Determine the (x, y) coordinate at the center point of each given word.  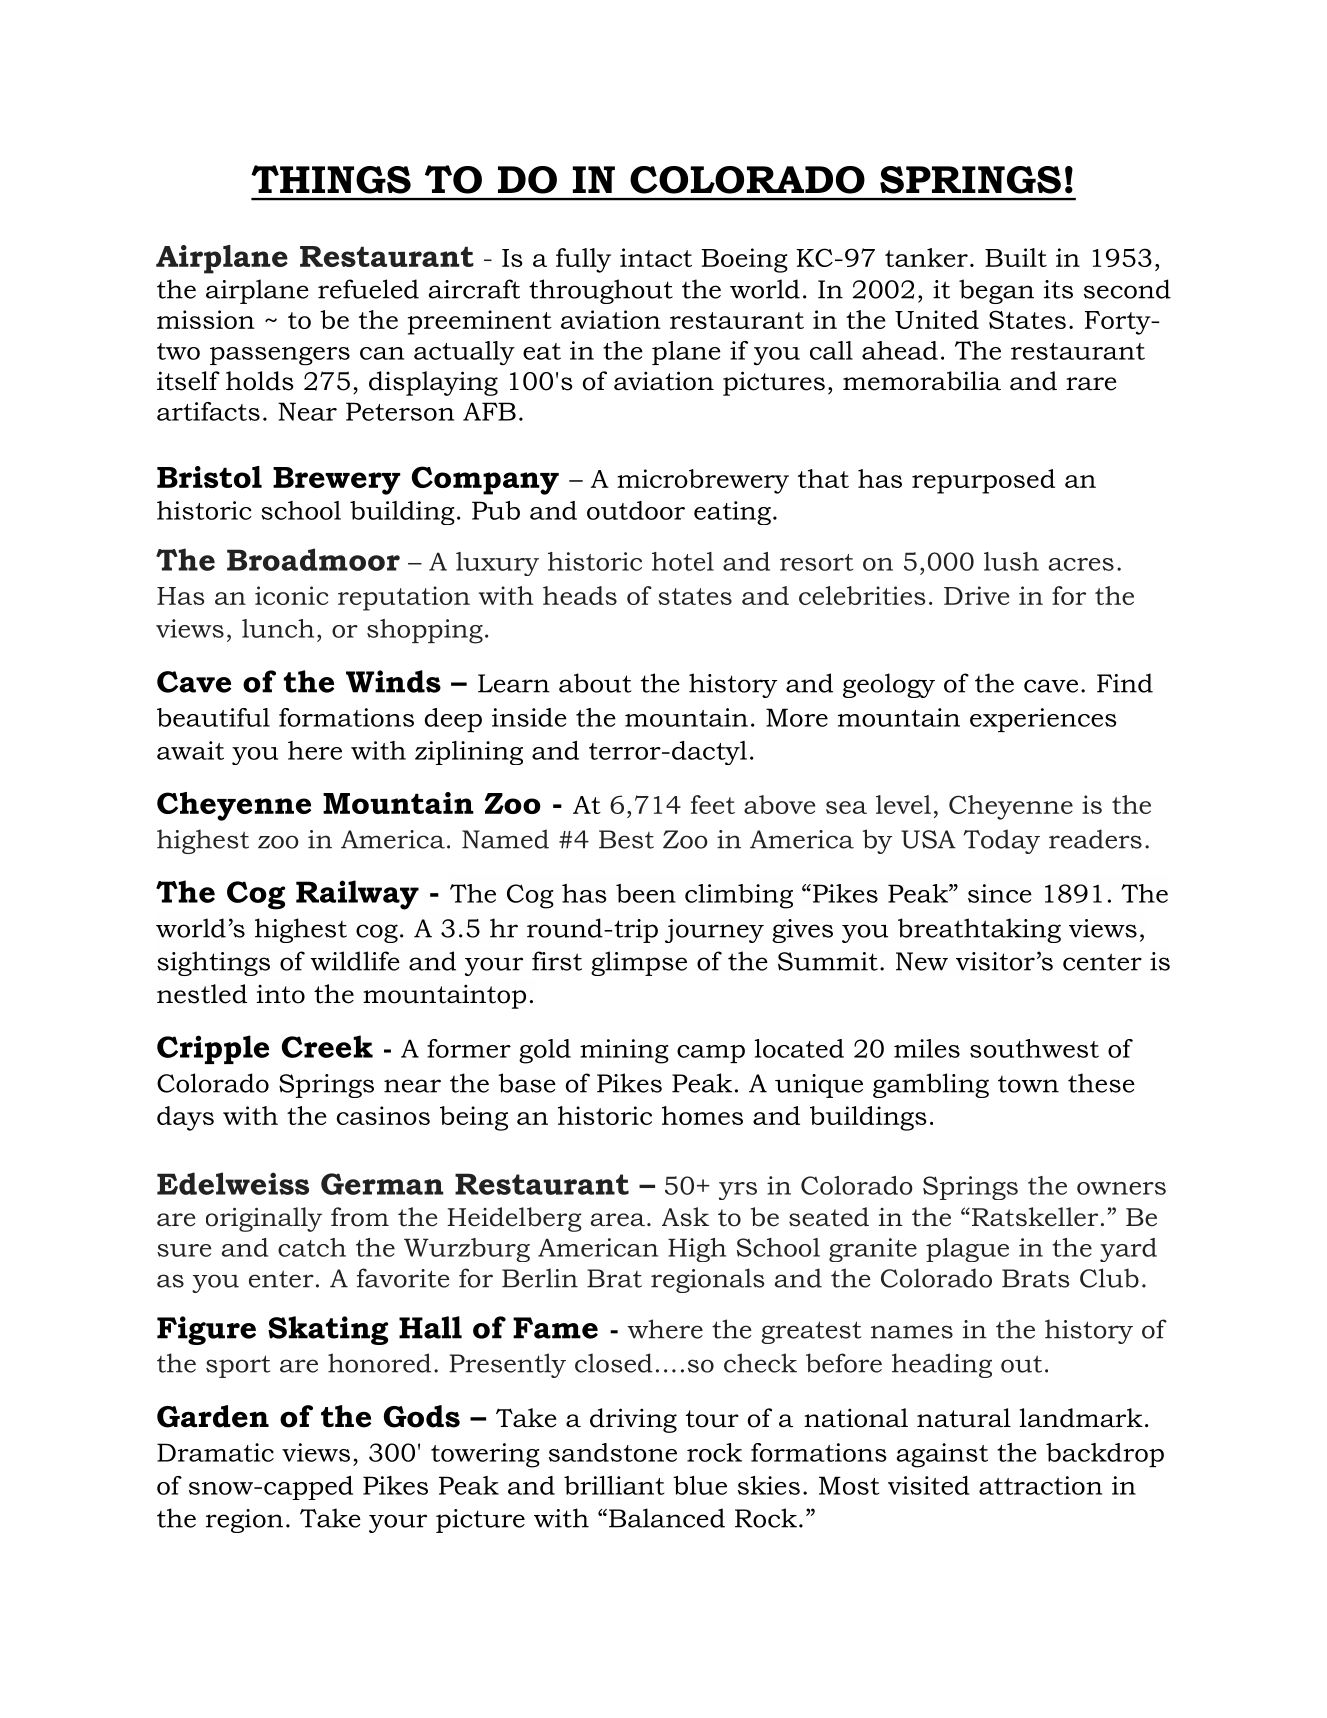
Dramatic (215, 1452)
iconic (291, 595)
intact (656, 257)
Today (1001, 841)
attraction (1040, 1485)
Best (626, 839)
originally (264, 1219)
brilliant (614, 1485)
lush (1011, 561)
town (1028, 1084)
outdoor (636, 510)
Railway (357, 895)
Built (1016, 257)
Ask (685, 1217)
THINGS (331, 179)
